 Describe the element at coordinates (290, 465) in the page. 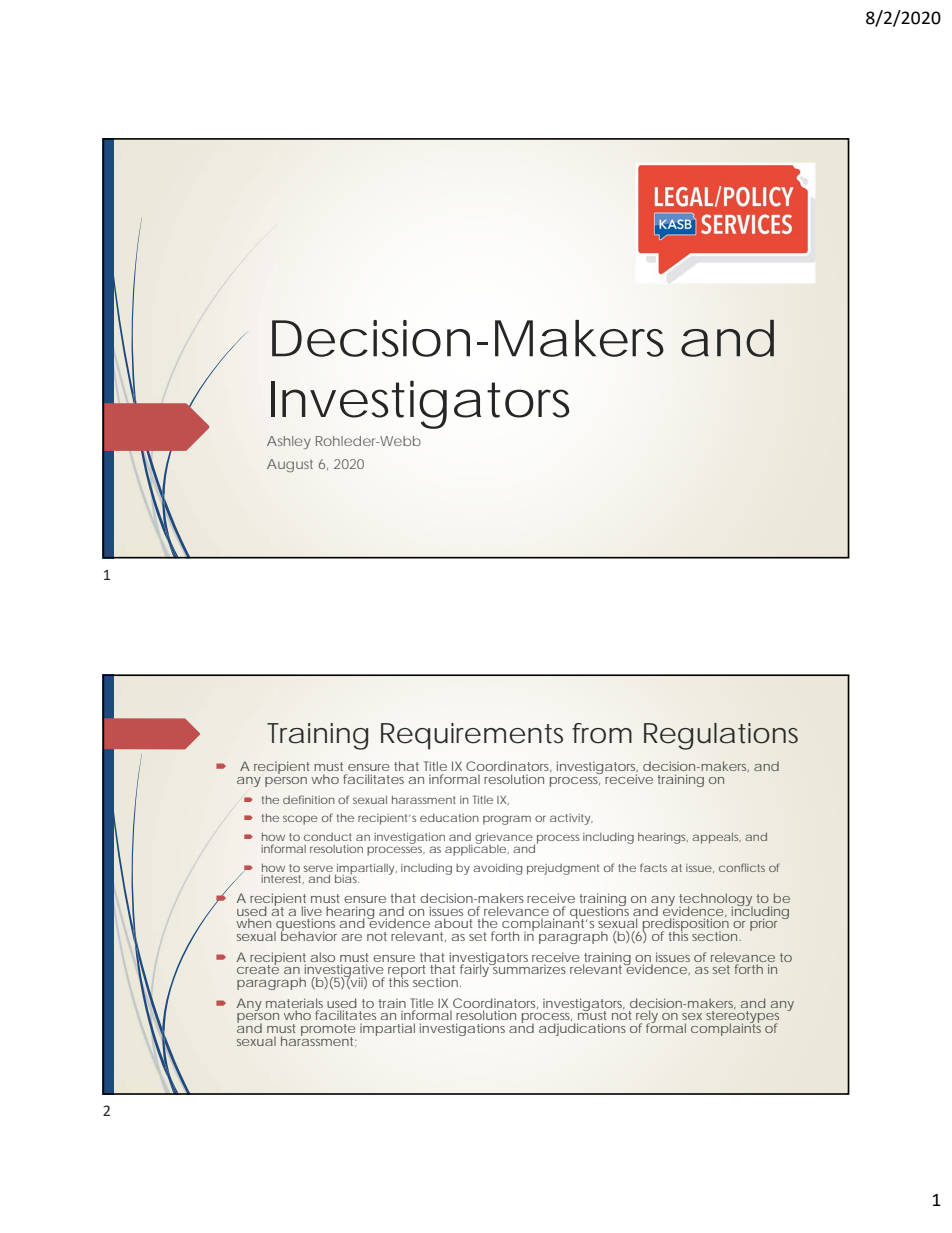

I see `August` at that location.
